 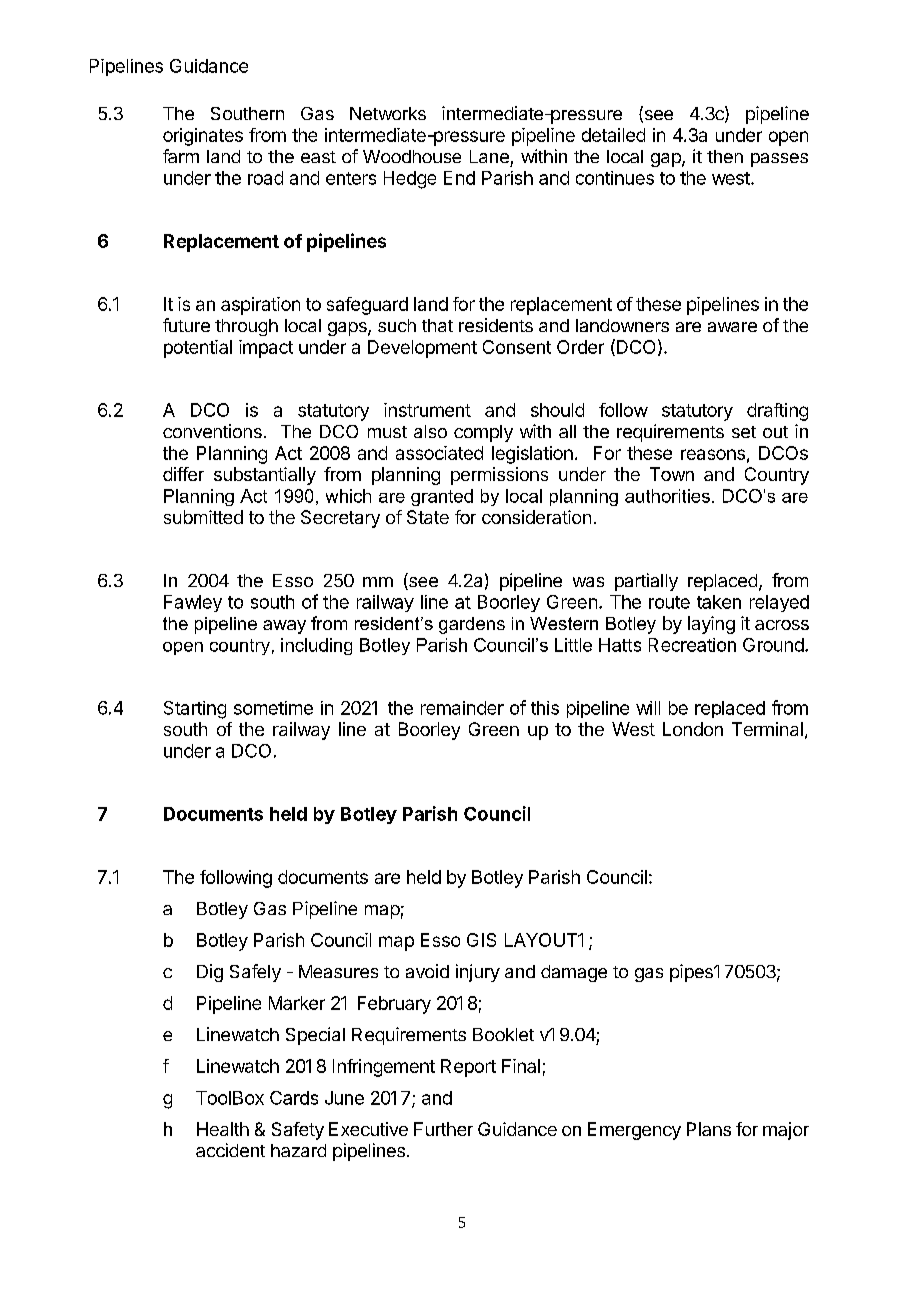 What do you see at coordinates (483, 433) in the screenshot?
I see `comply` at bounding box center [483, 433].
